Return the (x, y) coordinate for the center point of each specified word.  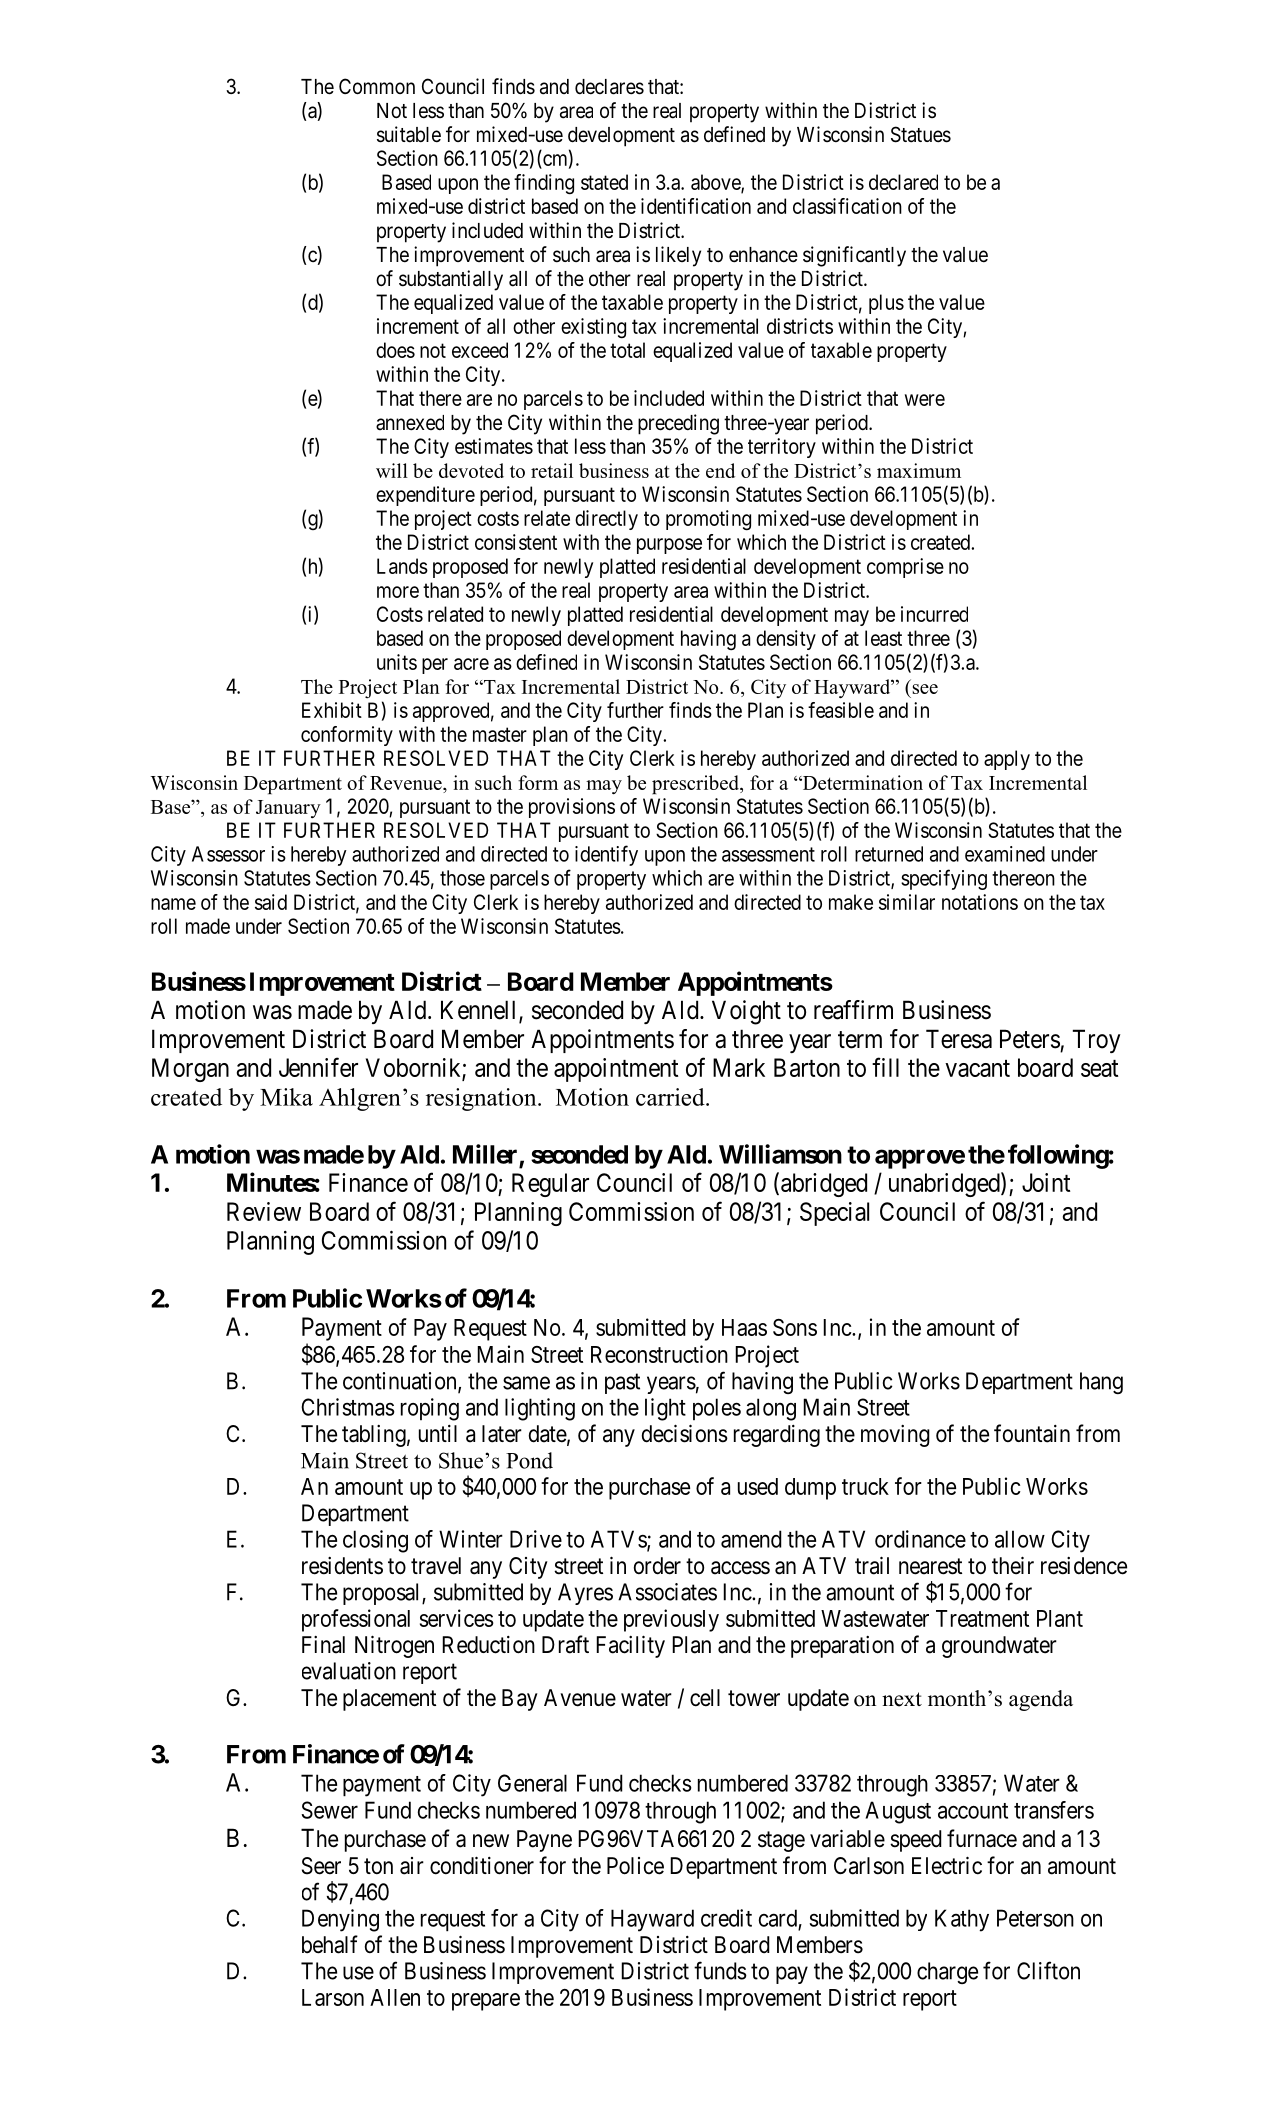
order (657, 1566)
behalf (330, 1944)
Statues (921, 134)
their (1013, 1565)
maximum (919, 470)
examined (1005, 854)
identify (606, 855)
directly (606, 520)
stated (604, 182)
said (271, 902)
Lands (402, 566)
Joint (1046, 1182)
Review (264, 1211)
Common (377, 86)
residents (342, 1566)
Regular (550, 1185)
